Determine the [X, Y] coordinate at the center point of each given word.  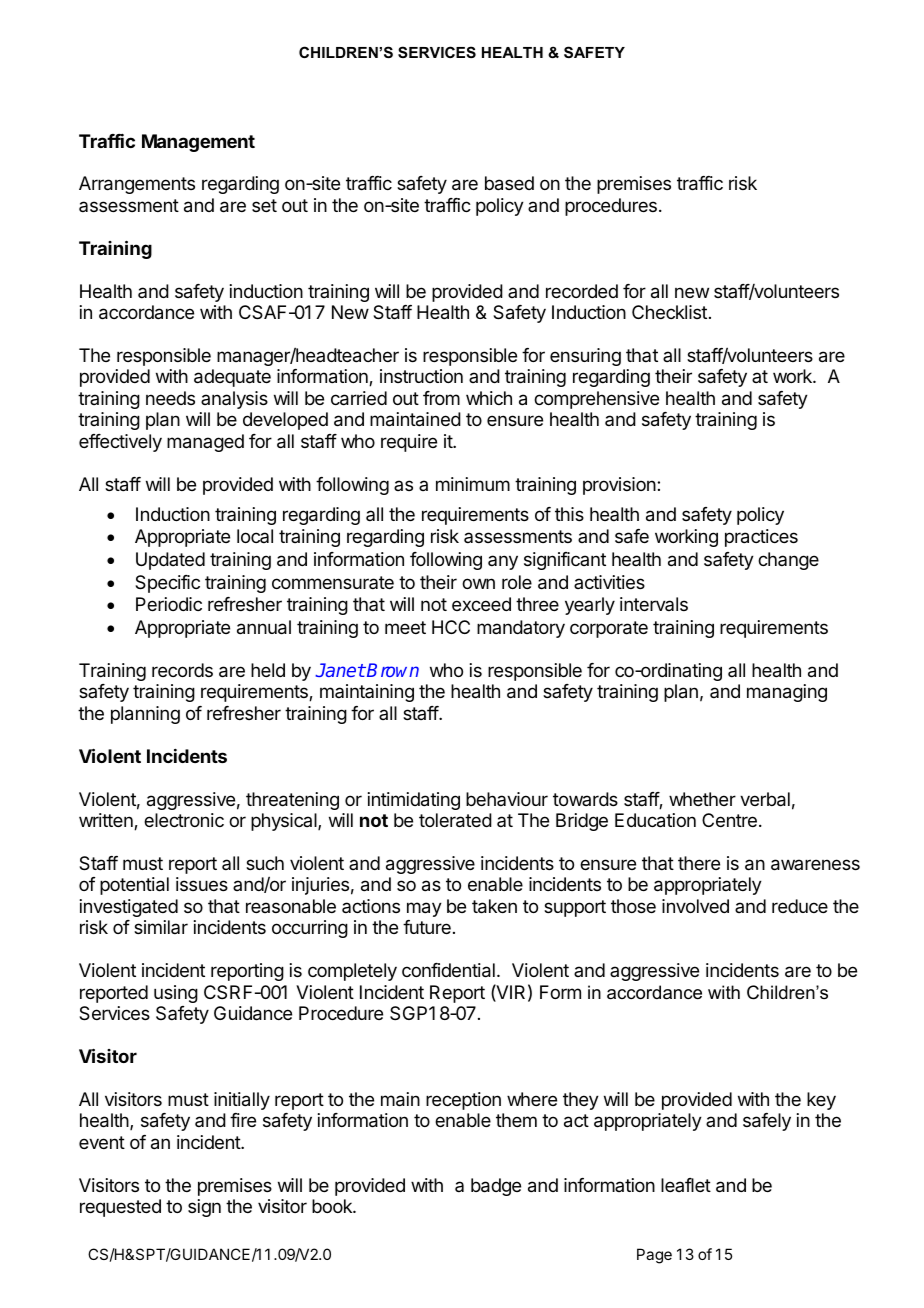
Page [654, 1256]
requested [120, 1208]
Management [198, 143]
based [509, 183]
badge [496, 1187]
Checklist [669, 312]
